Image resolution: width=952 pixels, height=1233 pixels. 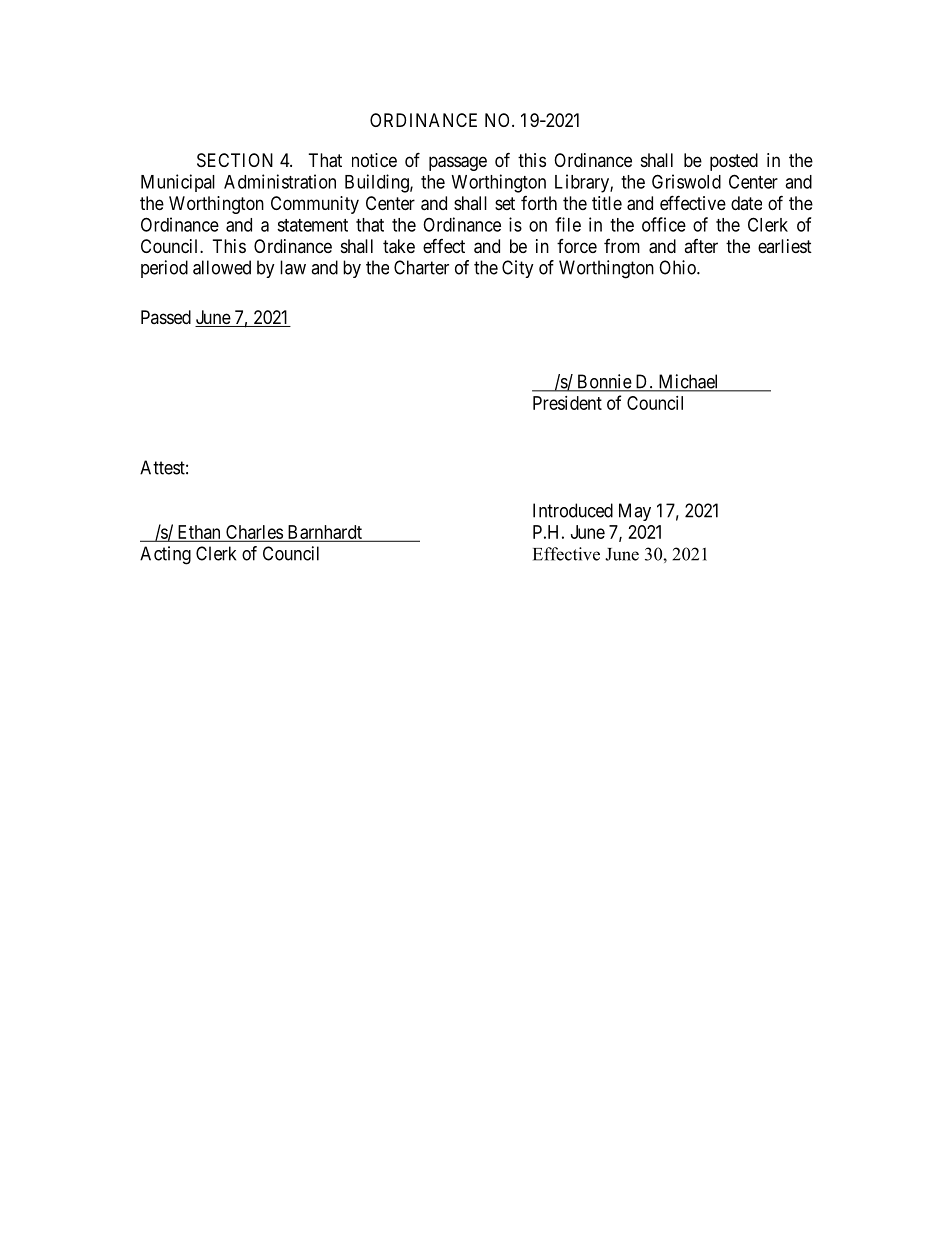 I want to click on Ohio, so click(x=678, y=267).
